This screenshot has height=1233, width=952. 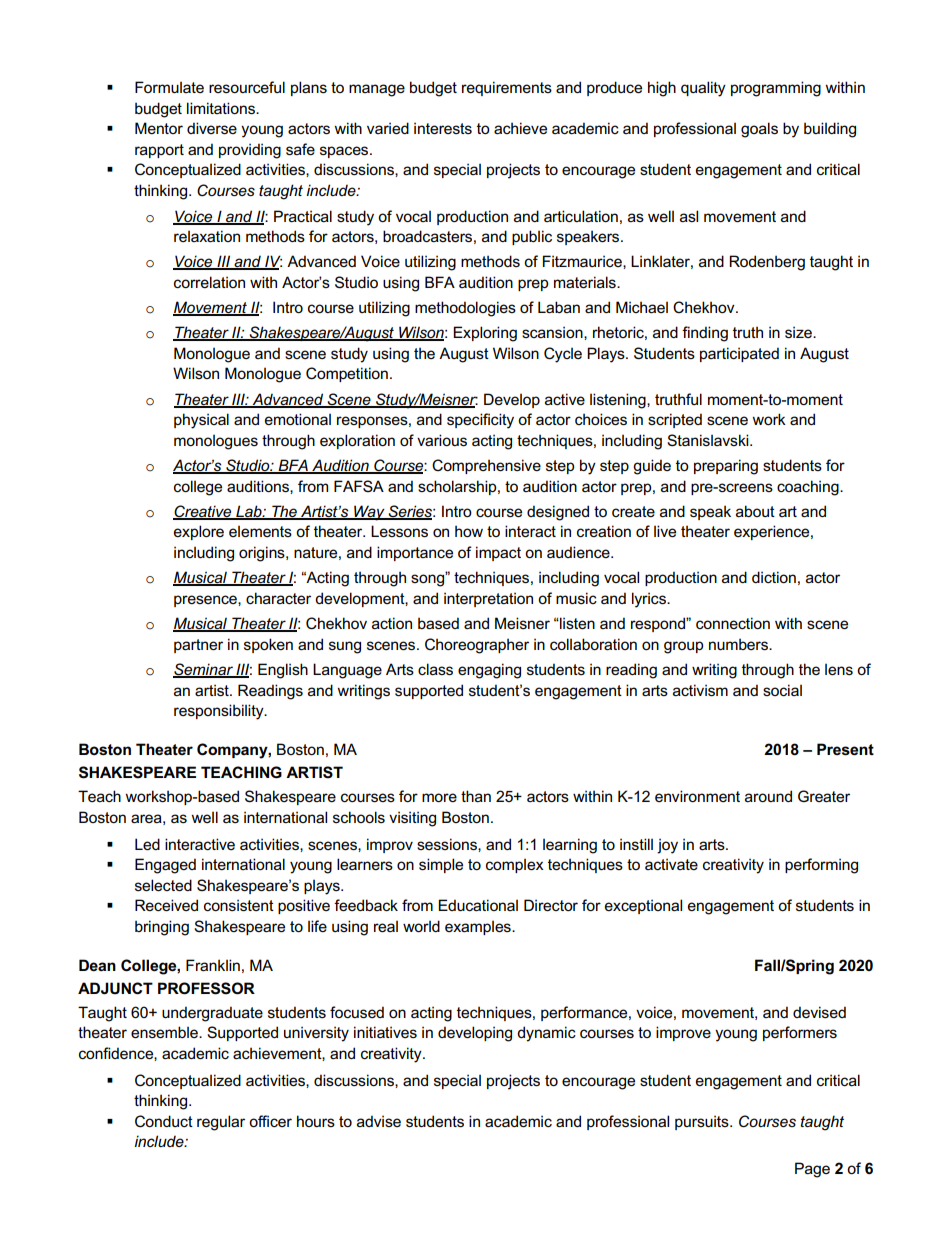 I want to click on Educational, so click(x=478, y=905).
